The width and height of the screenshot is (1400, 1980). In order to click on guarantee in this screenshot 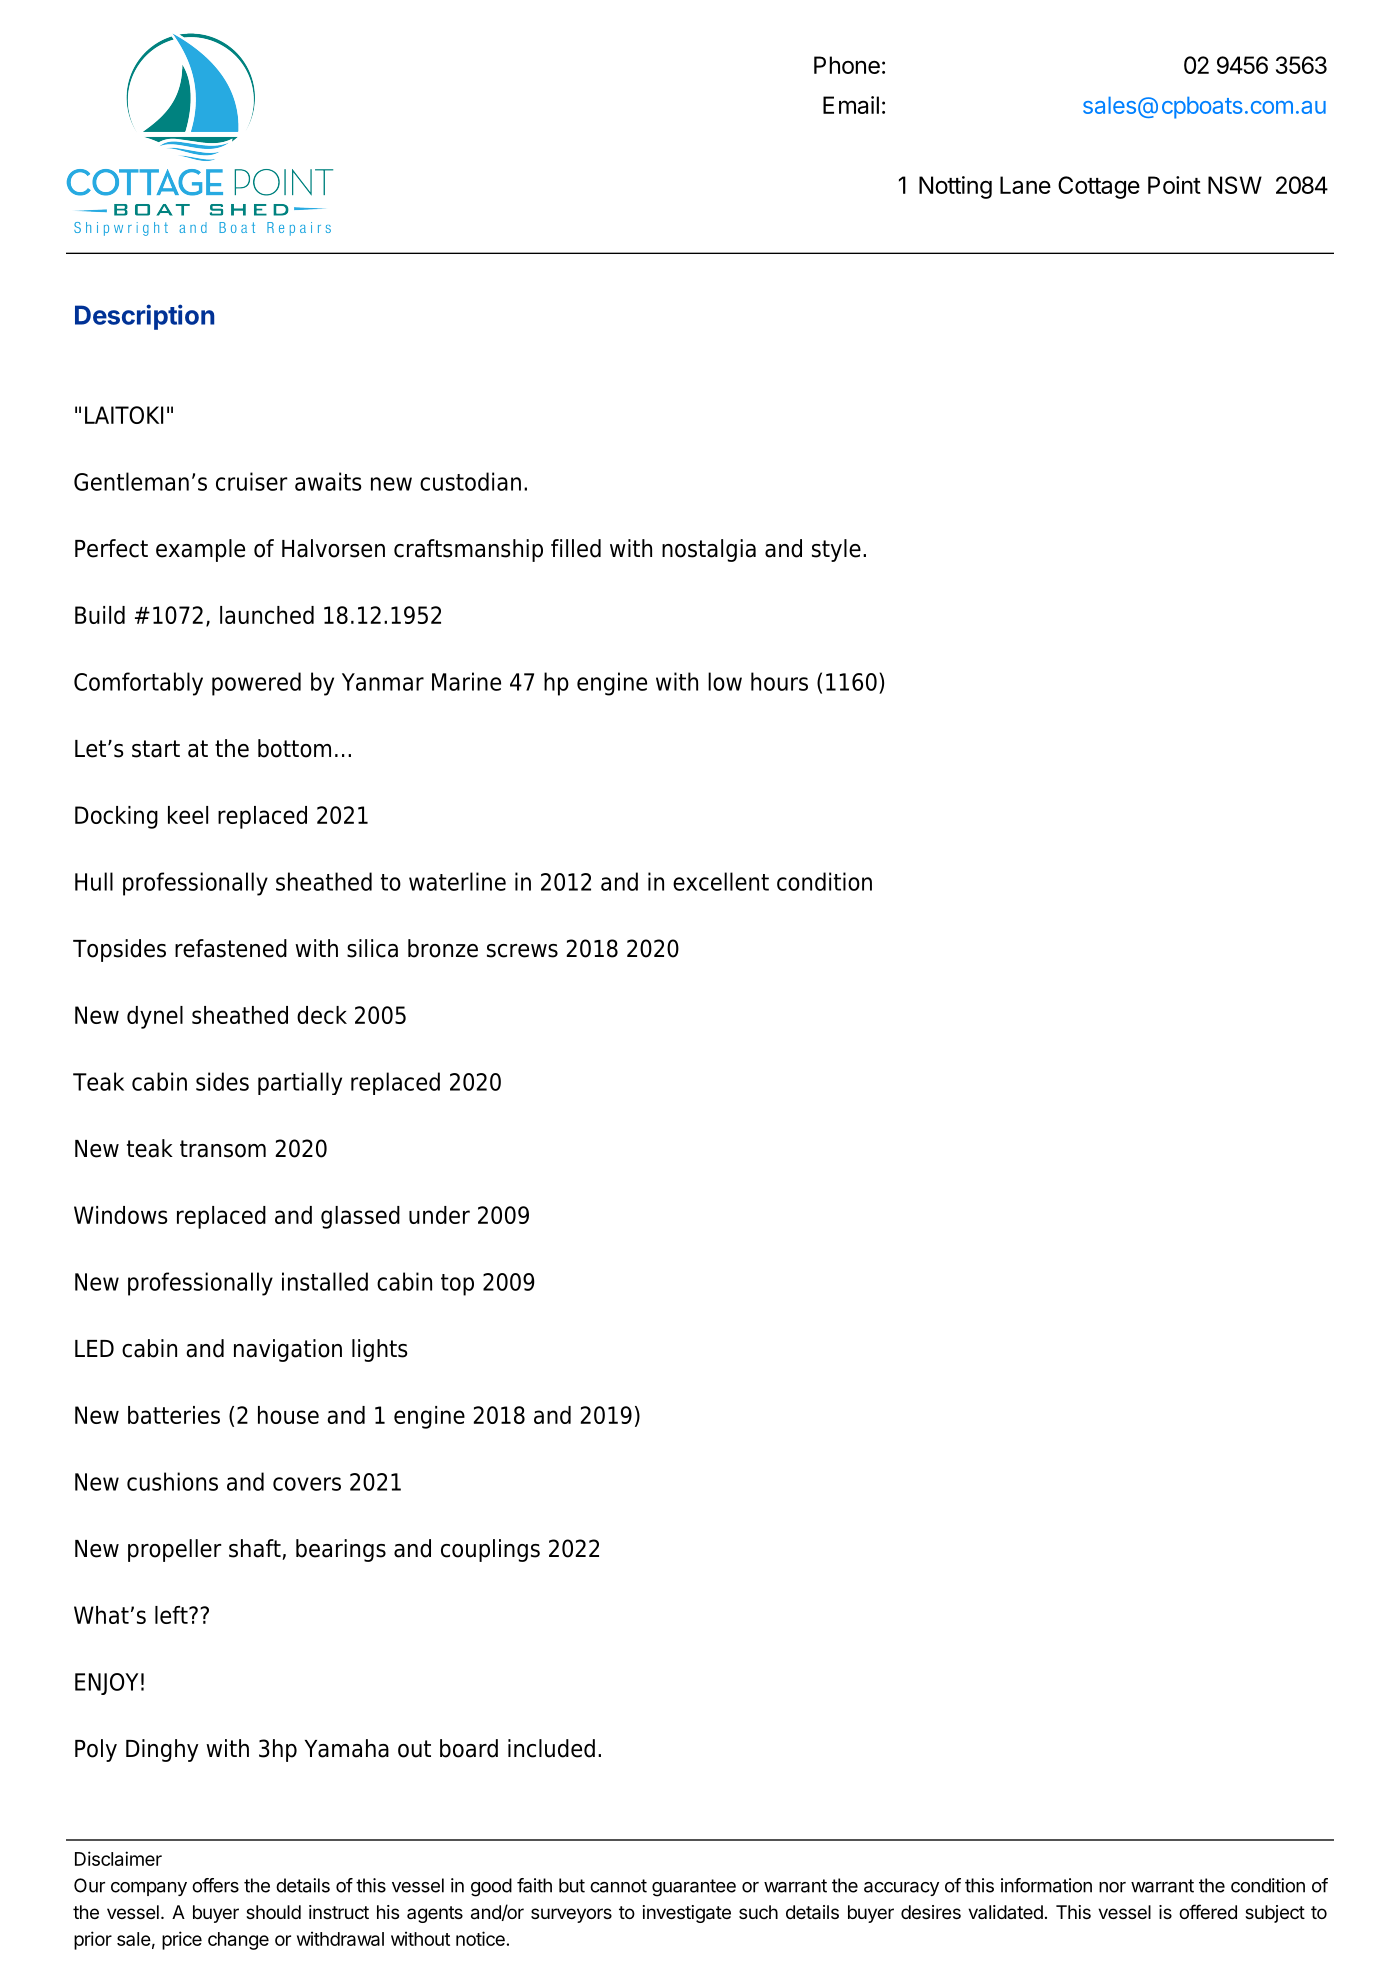, I will do `click(694, 1888)`.
